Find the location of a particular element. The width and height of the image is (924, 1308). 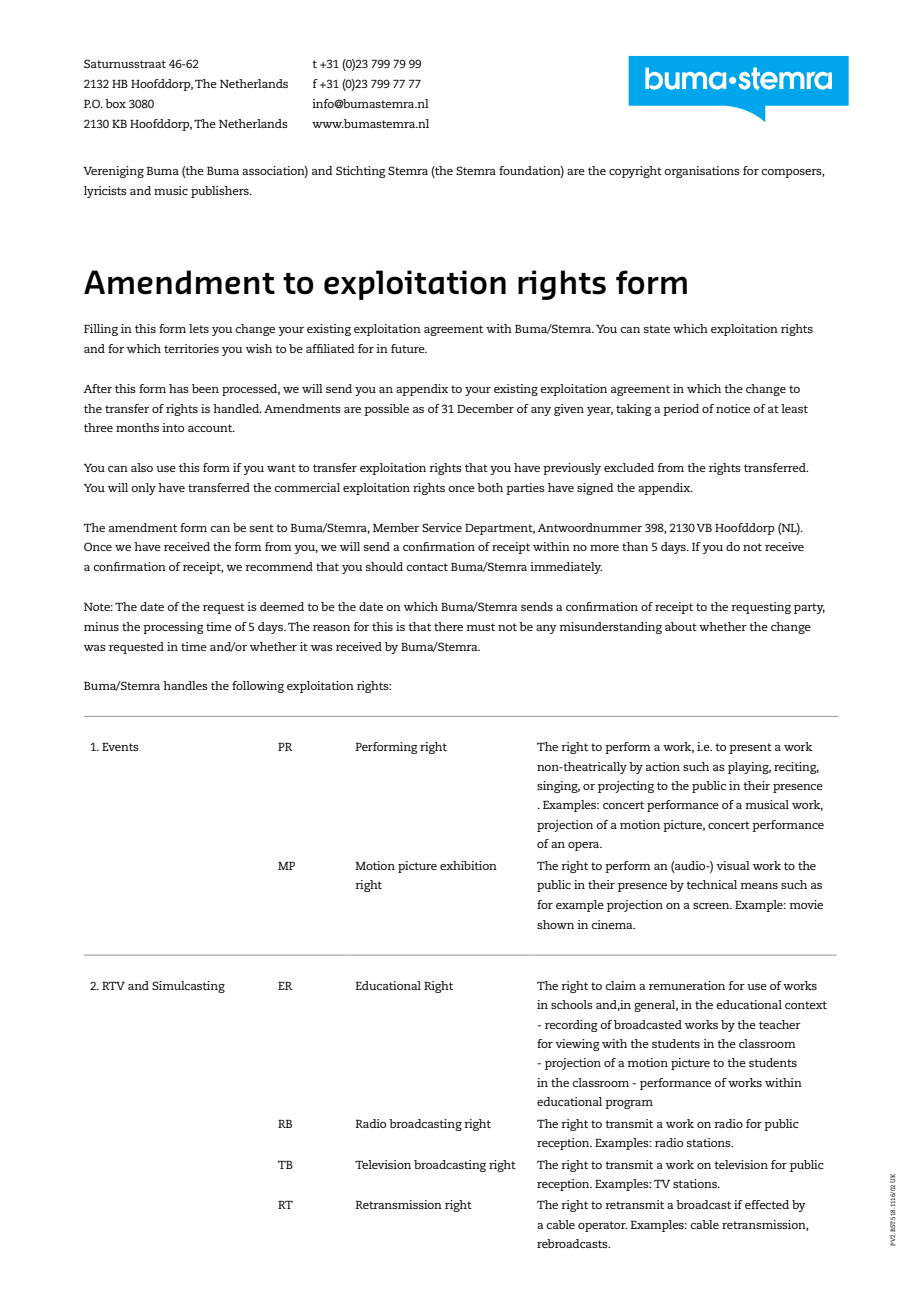

future is located at coordinates (409, 348).
